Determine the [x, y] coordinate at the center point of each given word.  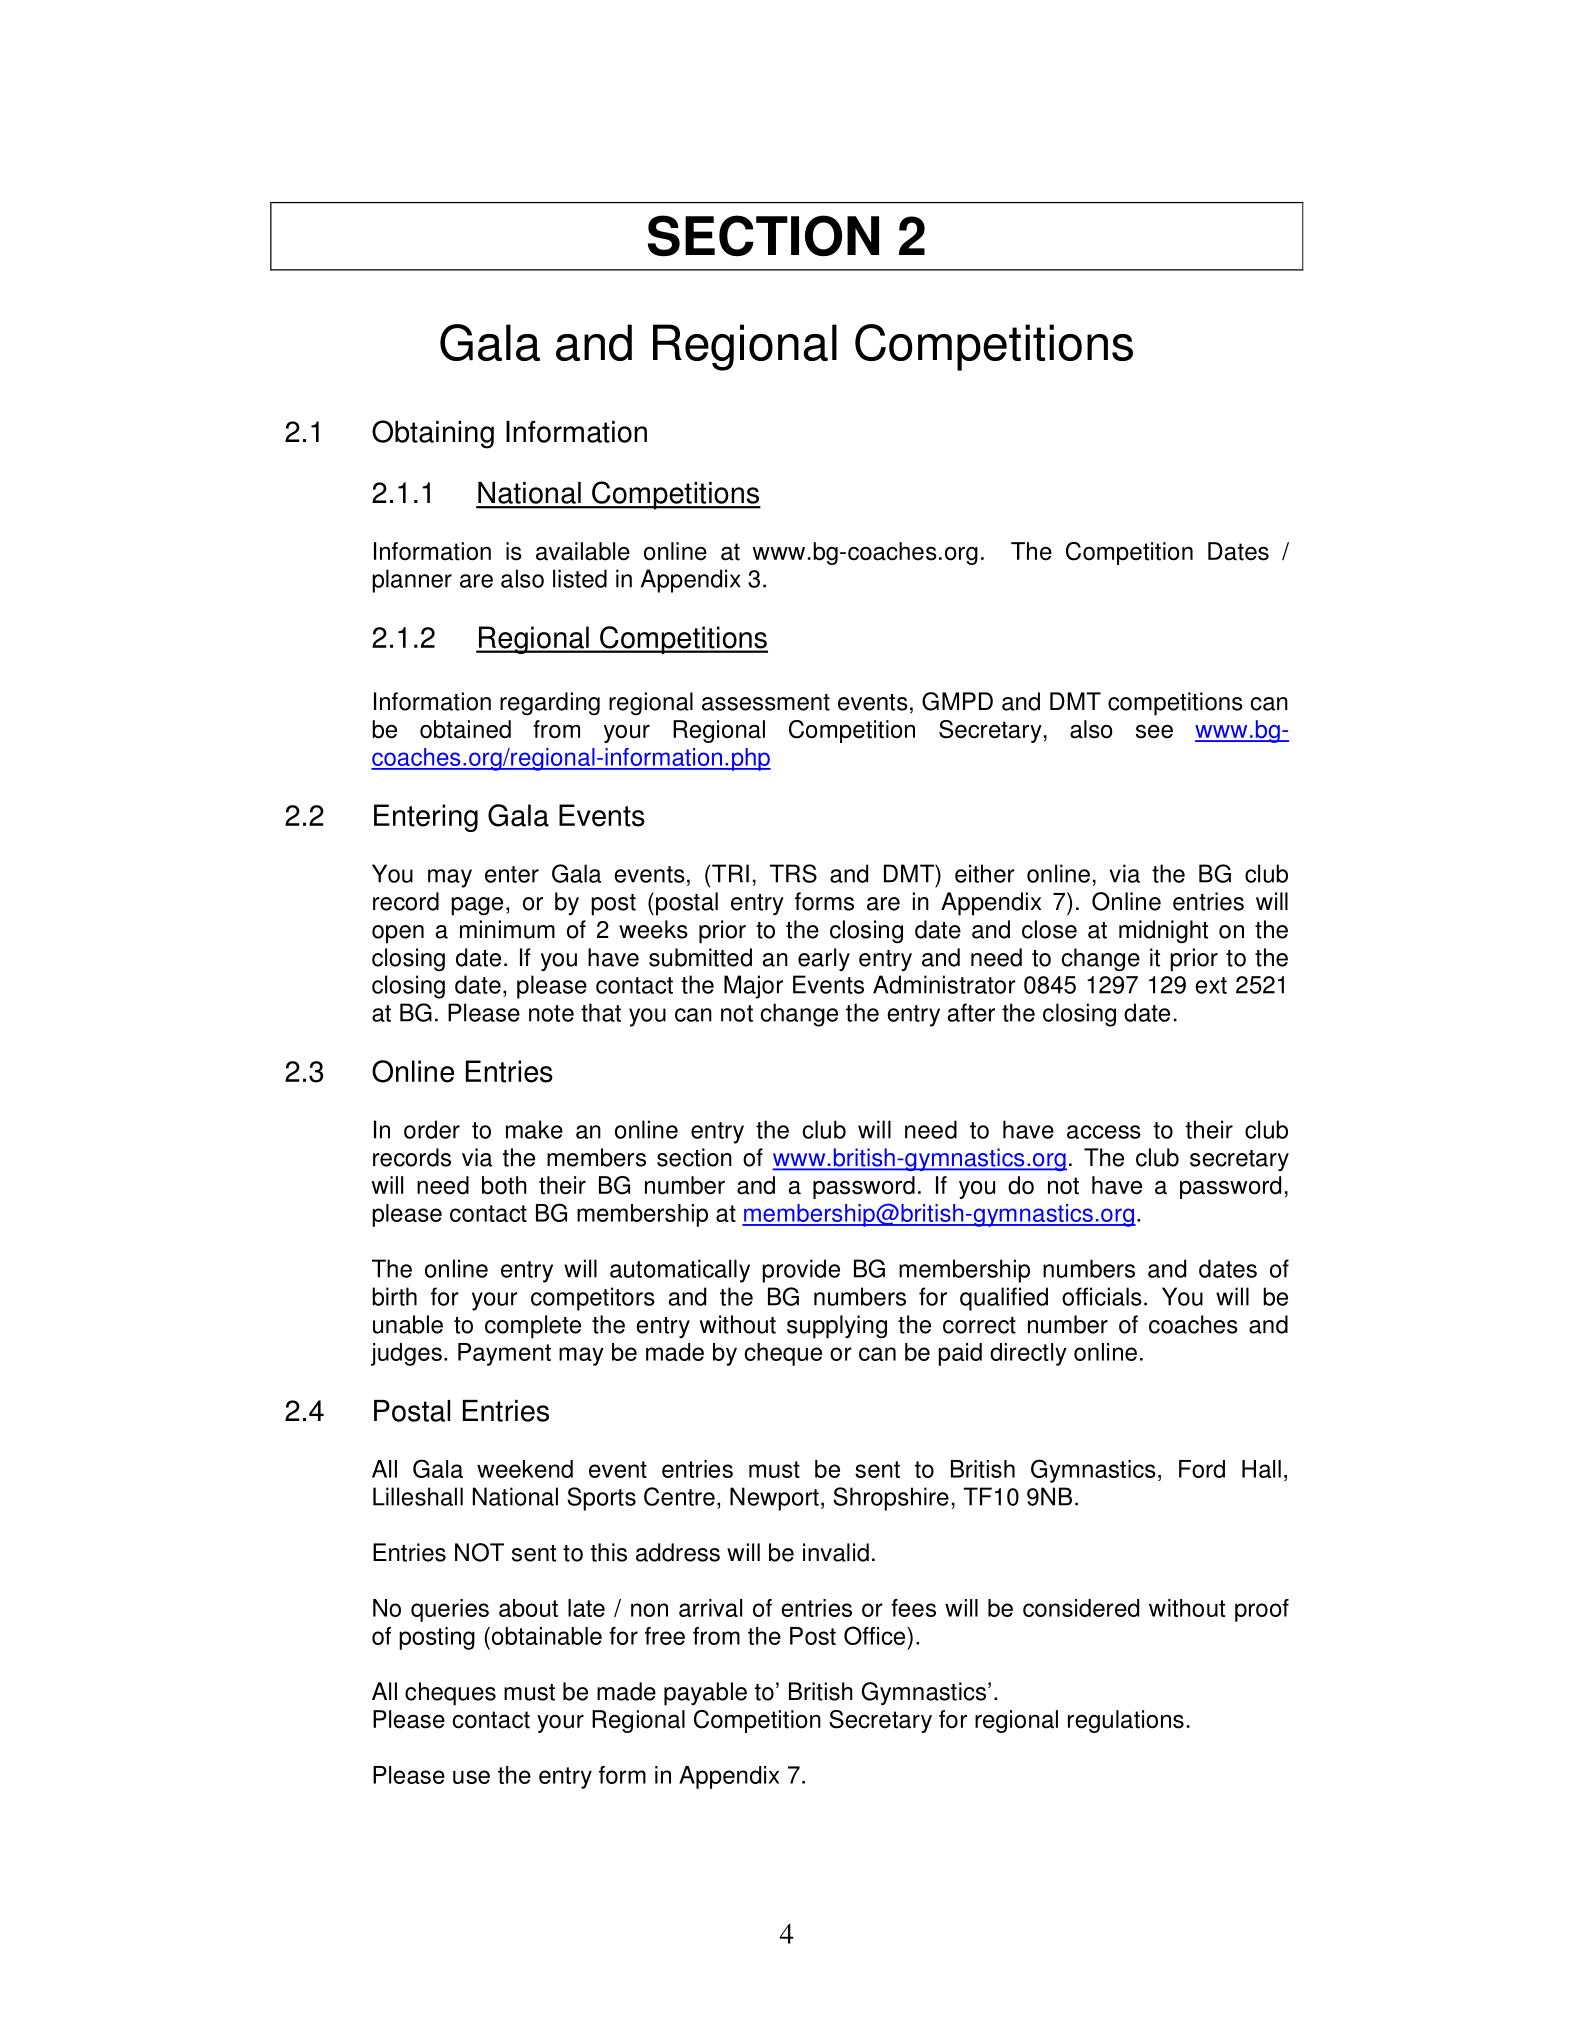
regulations [1126, 1721]
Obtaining [433, 434]
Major [753, 987]
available [583, 551]
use [471, 1777]
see [1154, 732]
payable [705, 1694]
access [1104, 1132]
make [534, 1129]
